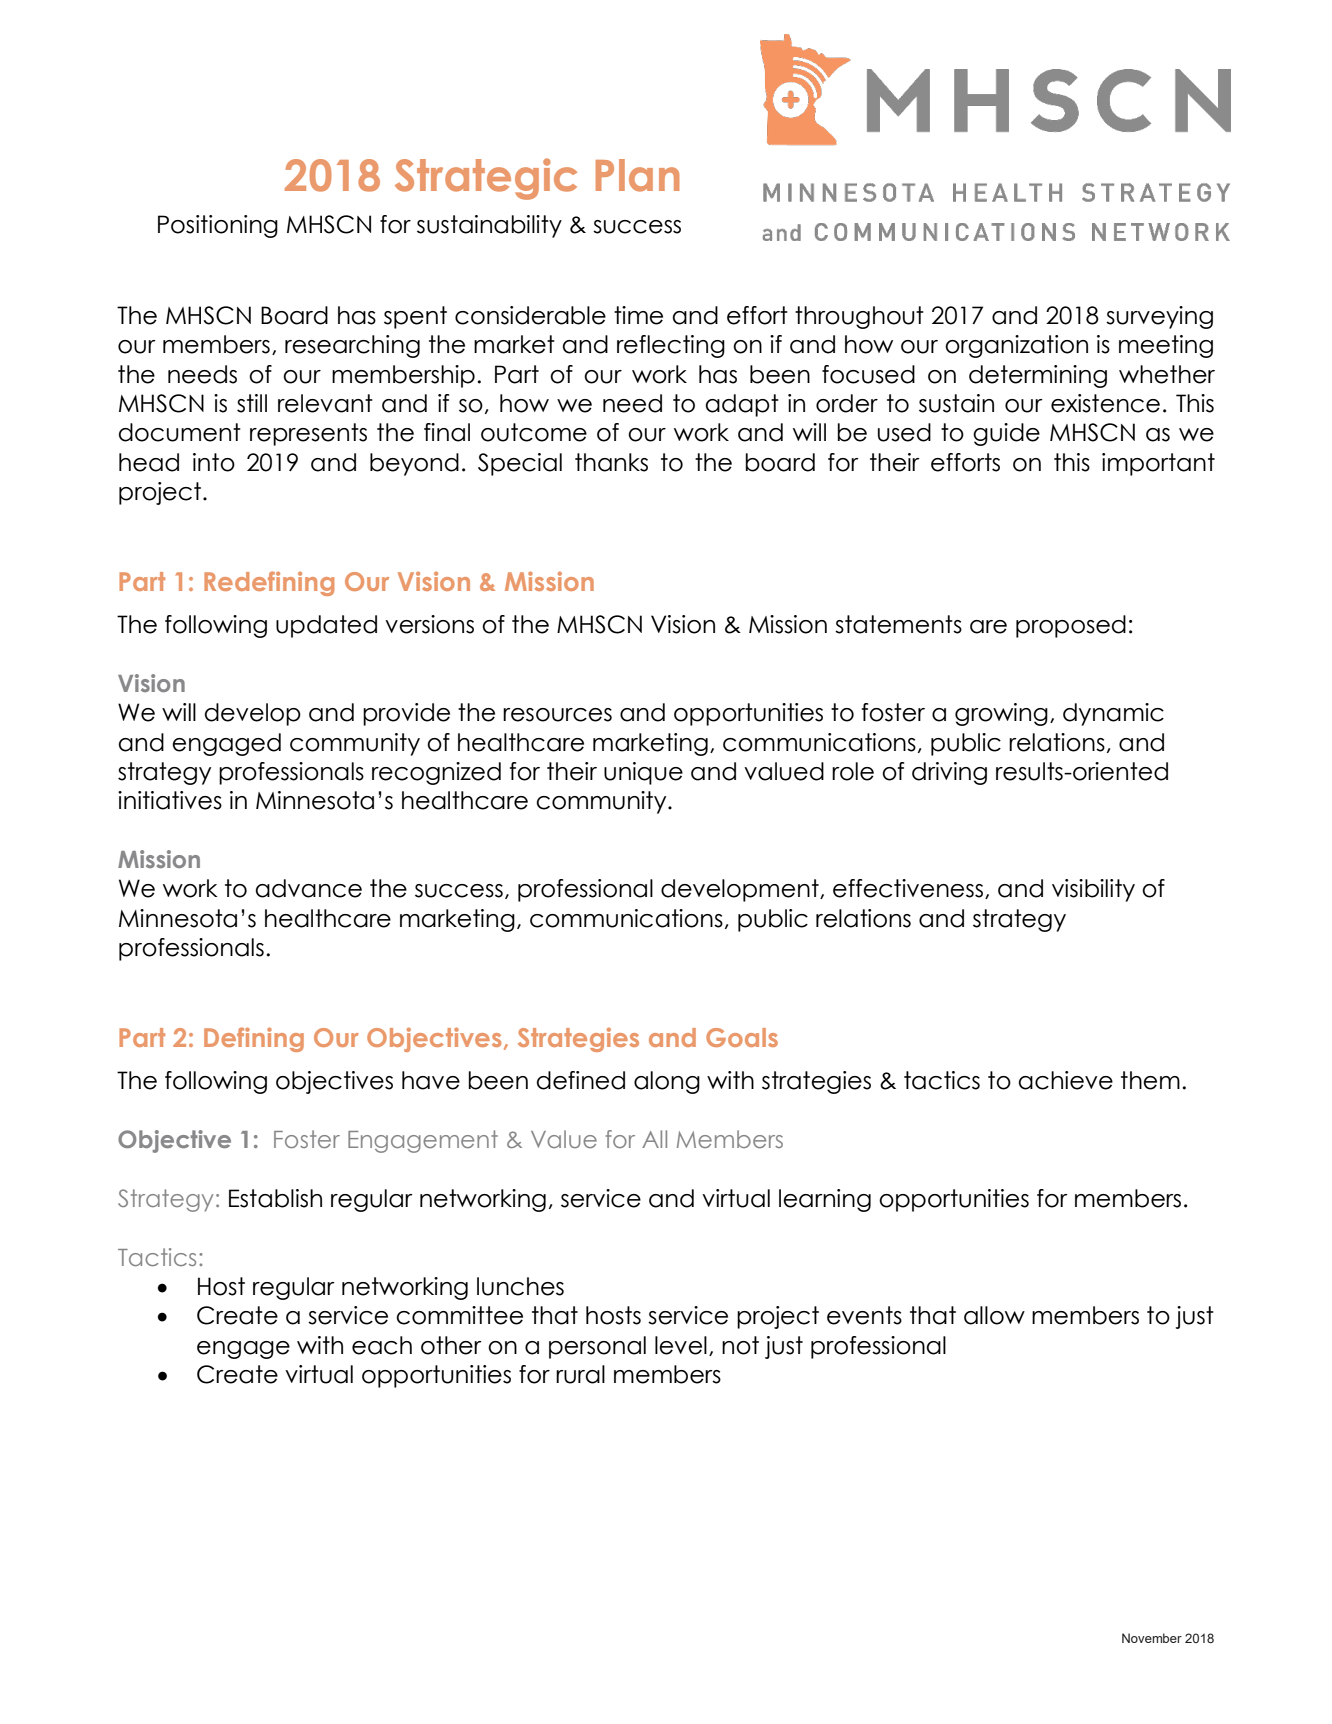 Image resolution: width=1332 pixels, height=1724 pixels. What do you see at coordinates (275, 1198) in the document?
I see `Establish` at bounding box center [275, 1198].
